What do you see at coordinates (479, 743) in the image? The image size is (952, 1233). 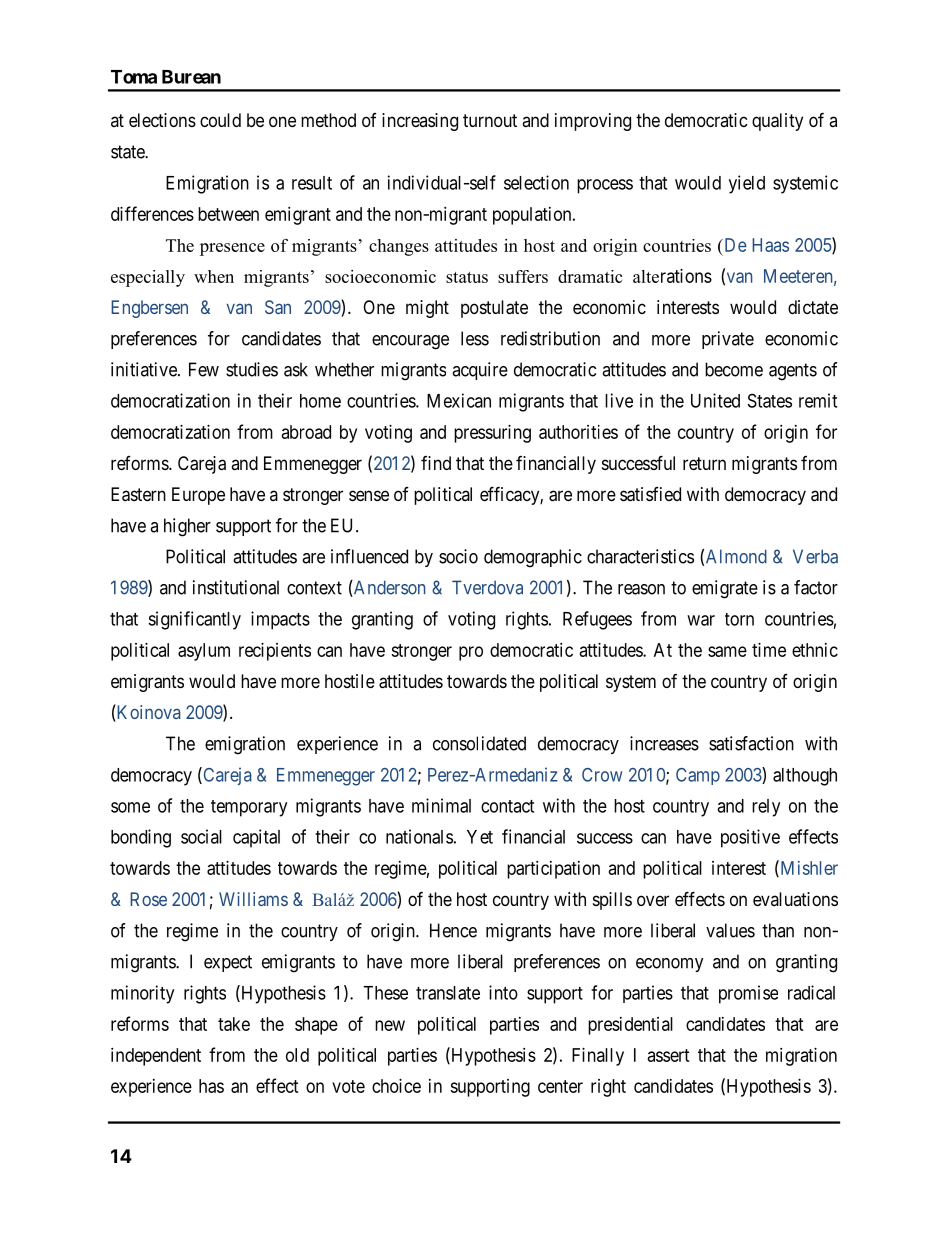 I see `consolidated` at bounding box center [479, 743].
